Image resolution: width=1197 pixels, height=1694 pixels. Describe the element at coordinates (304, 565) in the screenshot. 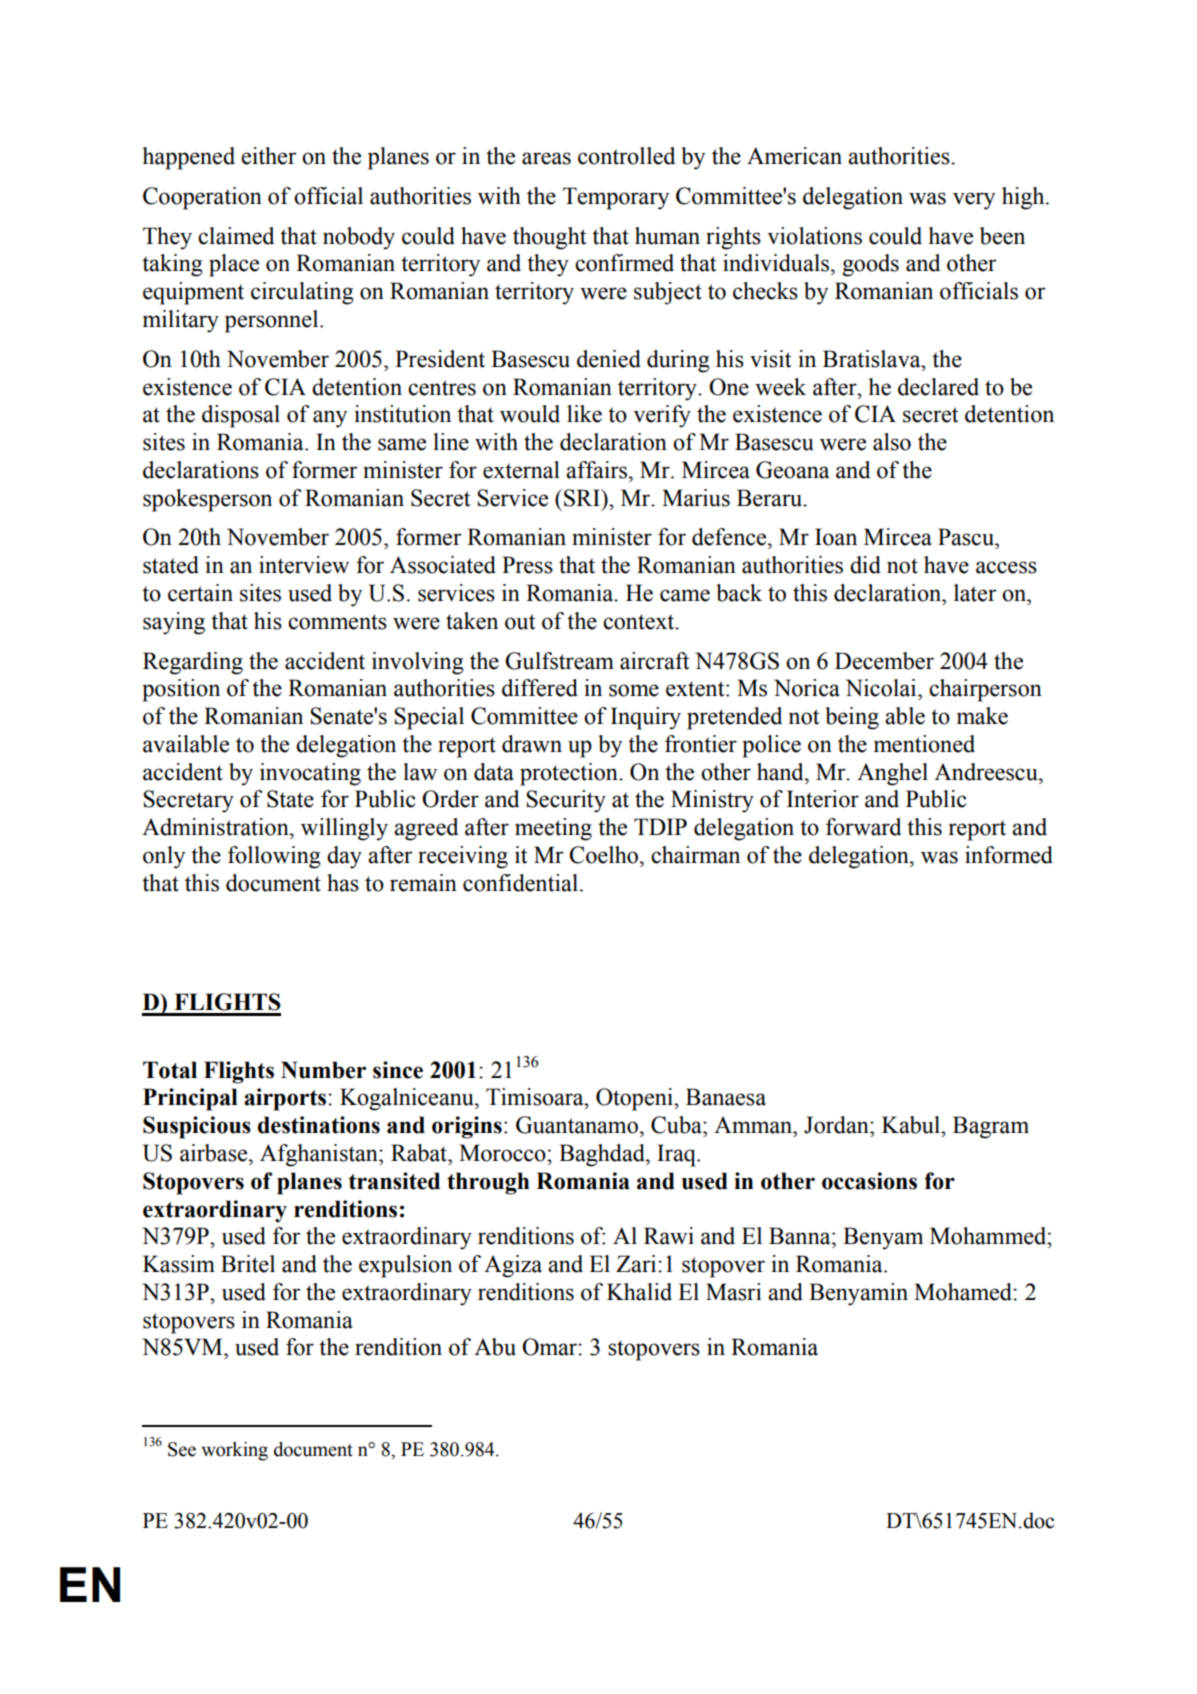

I see `interview` at that location.
